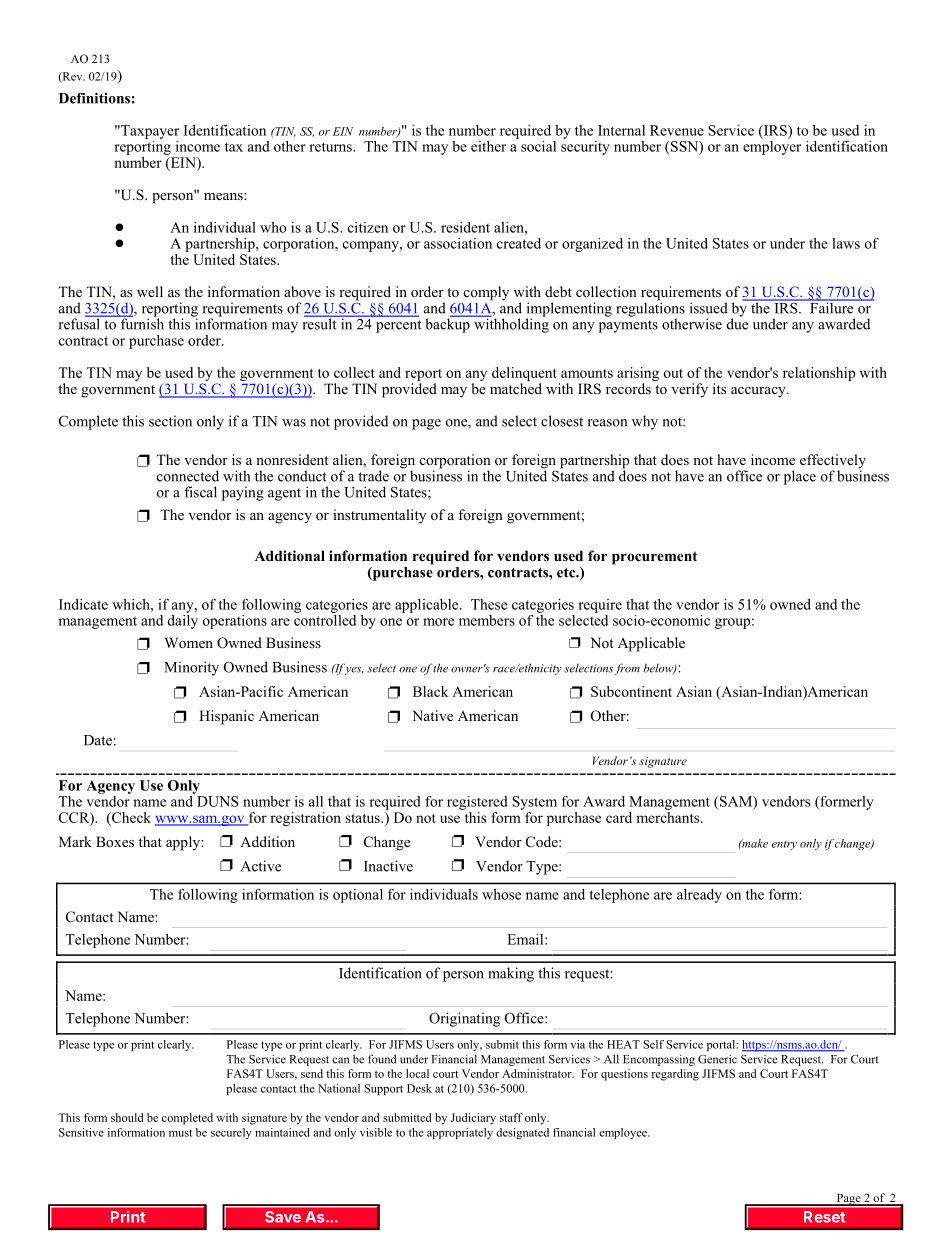  What do you see at coordinates (501, 894) in the screenshot?
I see `whose` at bounding box center [501, 894].
